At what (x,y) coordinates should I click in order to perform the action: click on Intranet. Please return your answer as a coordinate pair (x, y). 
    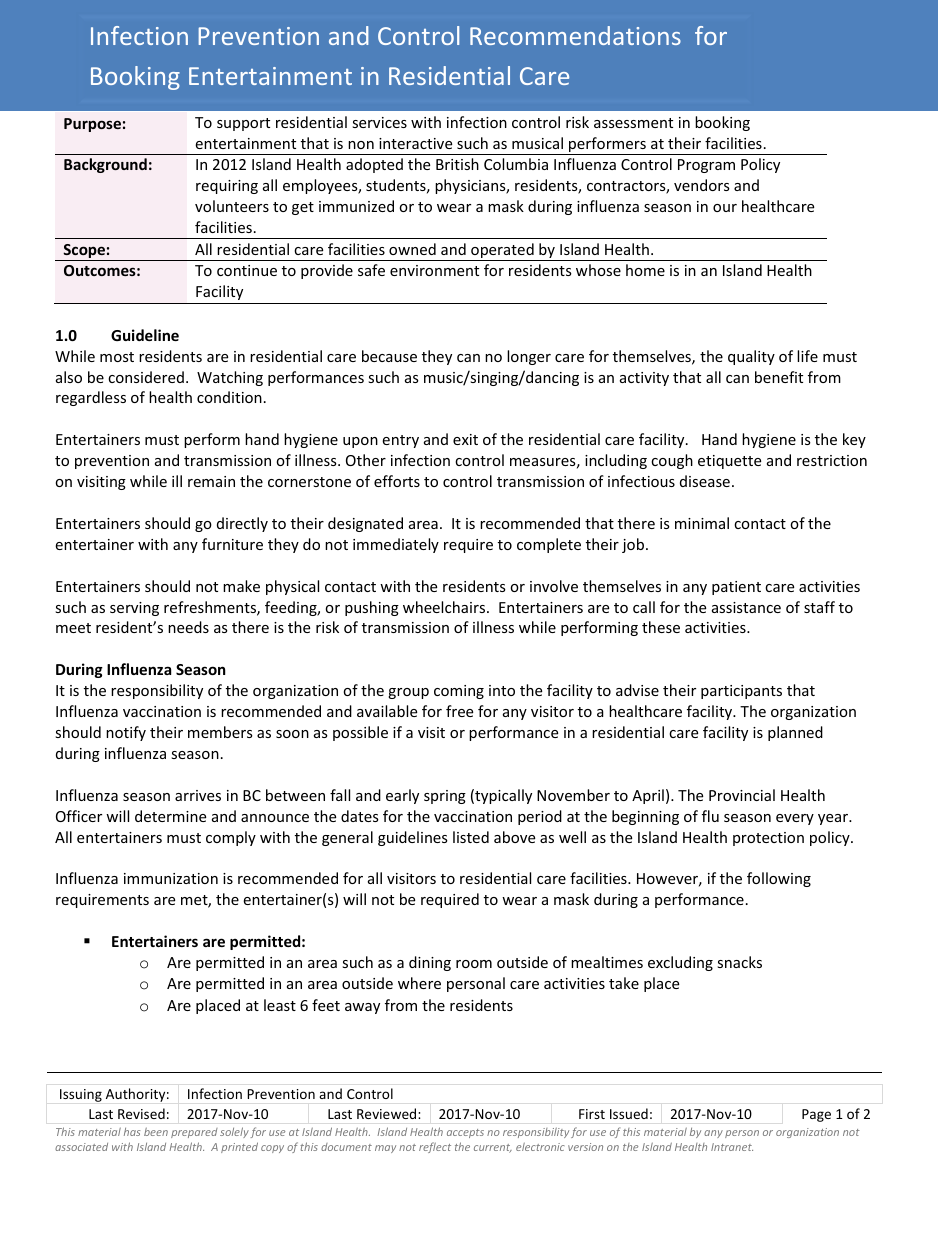
    Looking at the image, I should click on (732, 1147).
